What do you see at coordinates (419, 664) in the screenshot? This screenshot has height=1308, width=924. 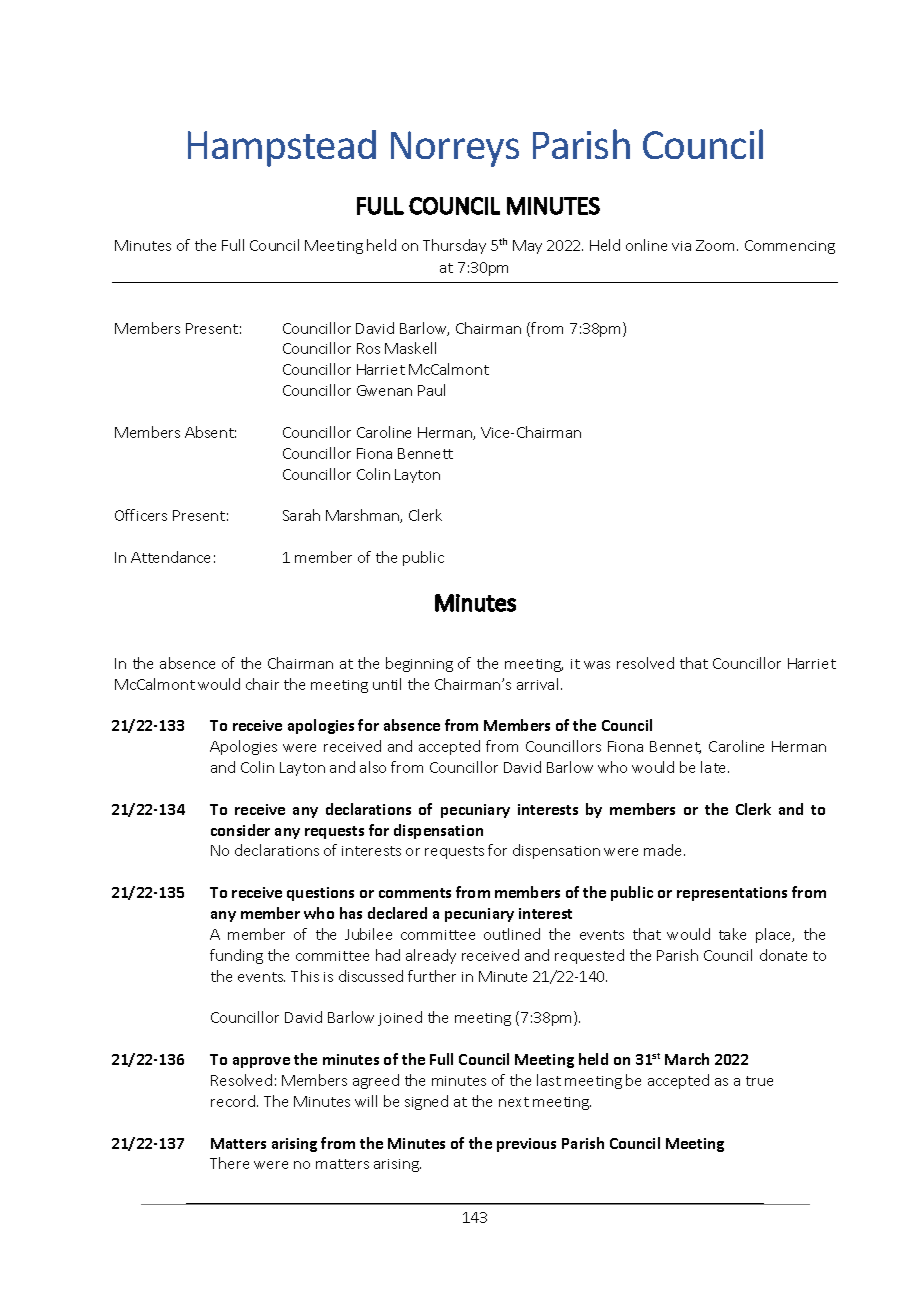 I see `beginning` at bounding box center [419, 664].
